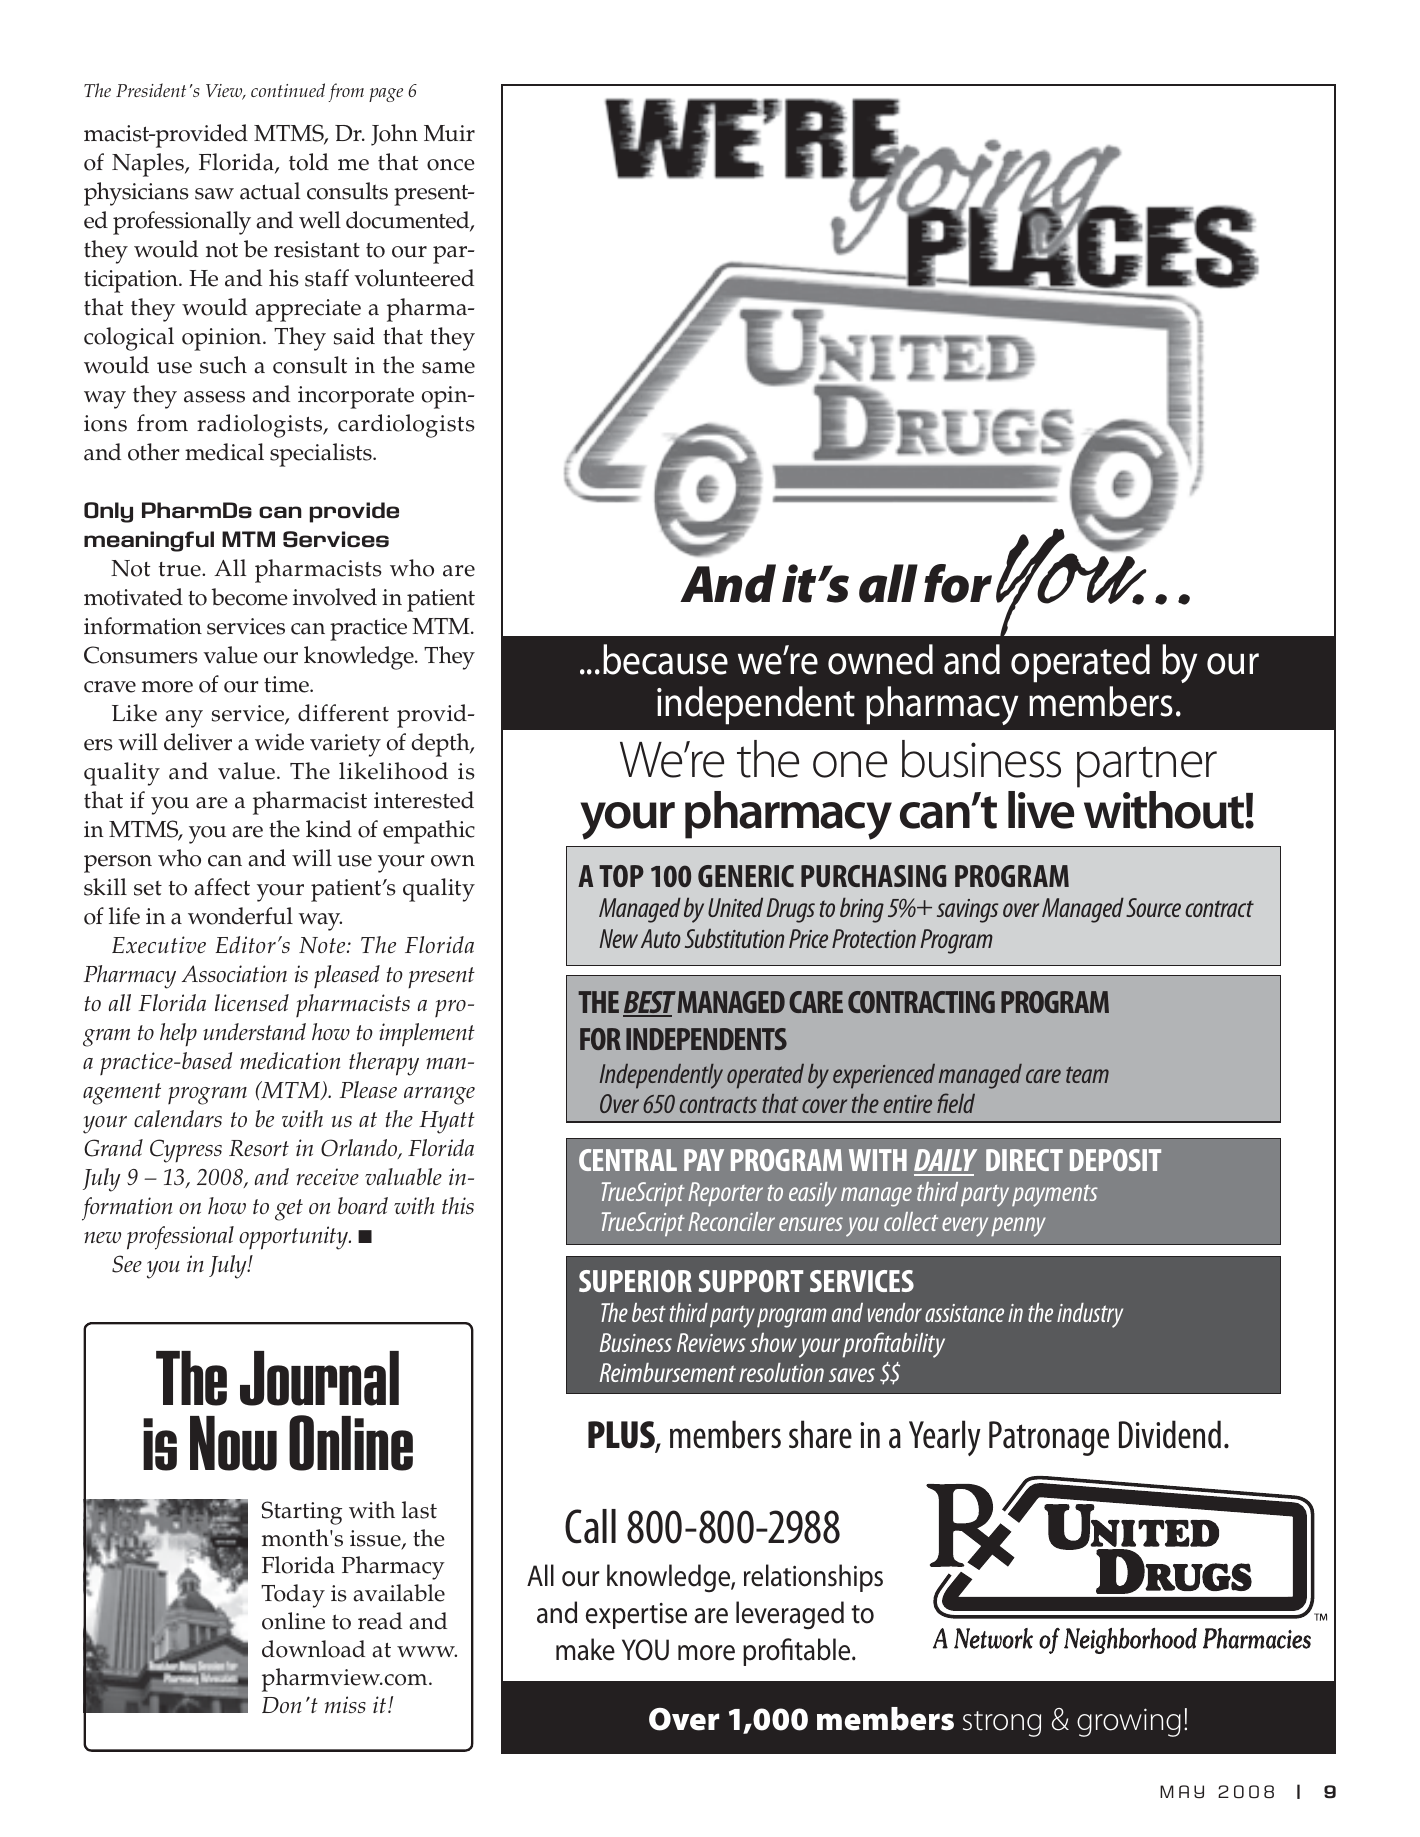 The width and height of the document is (1420, 1837). What do you see at coordinates (628, 1160) in the document?
I see `CENTRAL` at bounding box center [628, 1160].
